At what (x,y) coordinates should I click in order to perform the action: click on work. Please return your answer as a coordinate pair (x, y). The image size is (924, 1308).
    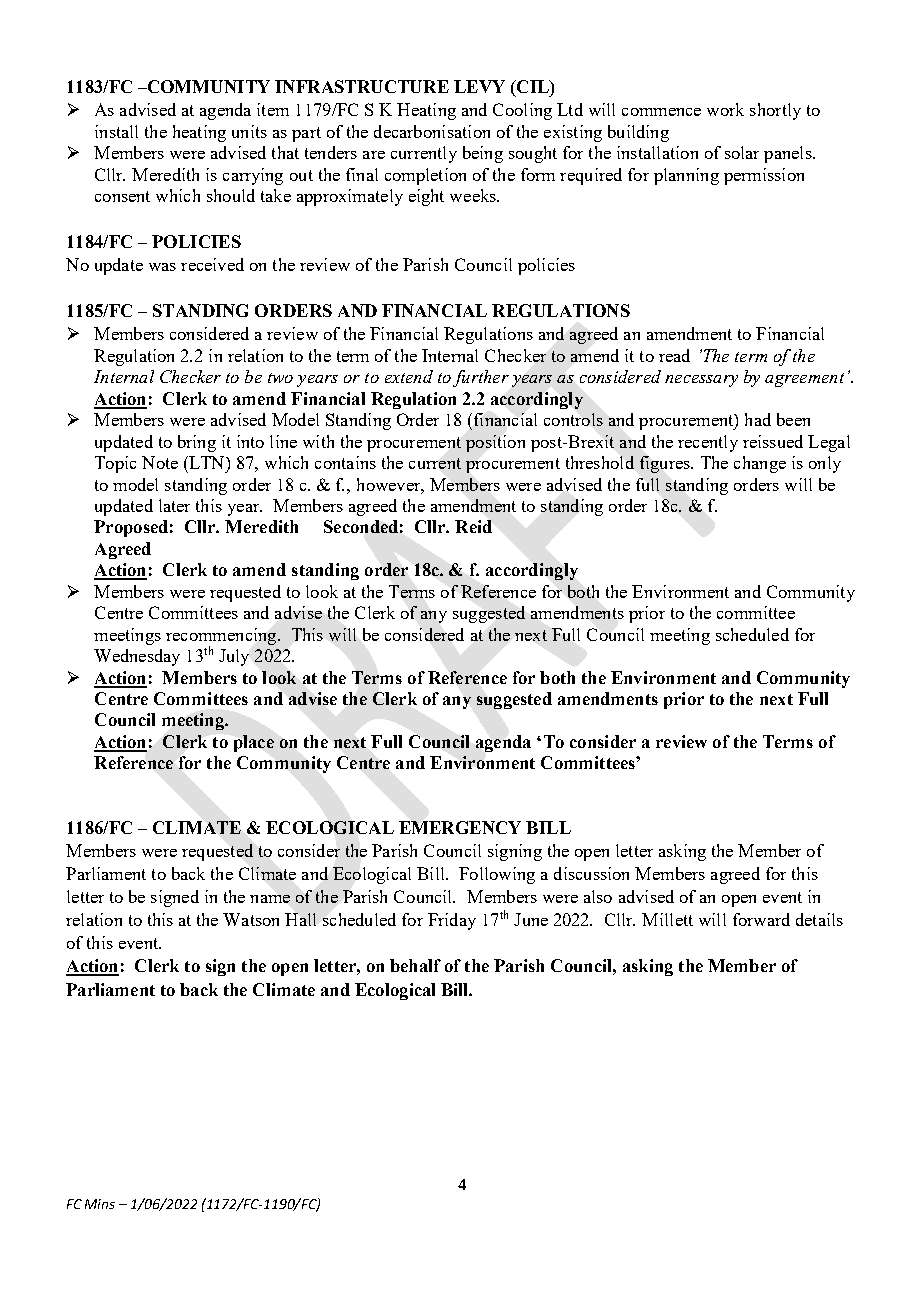
    Looking at the image, I should click on (725, 109).
